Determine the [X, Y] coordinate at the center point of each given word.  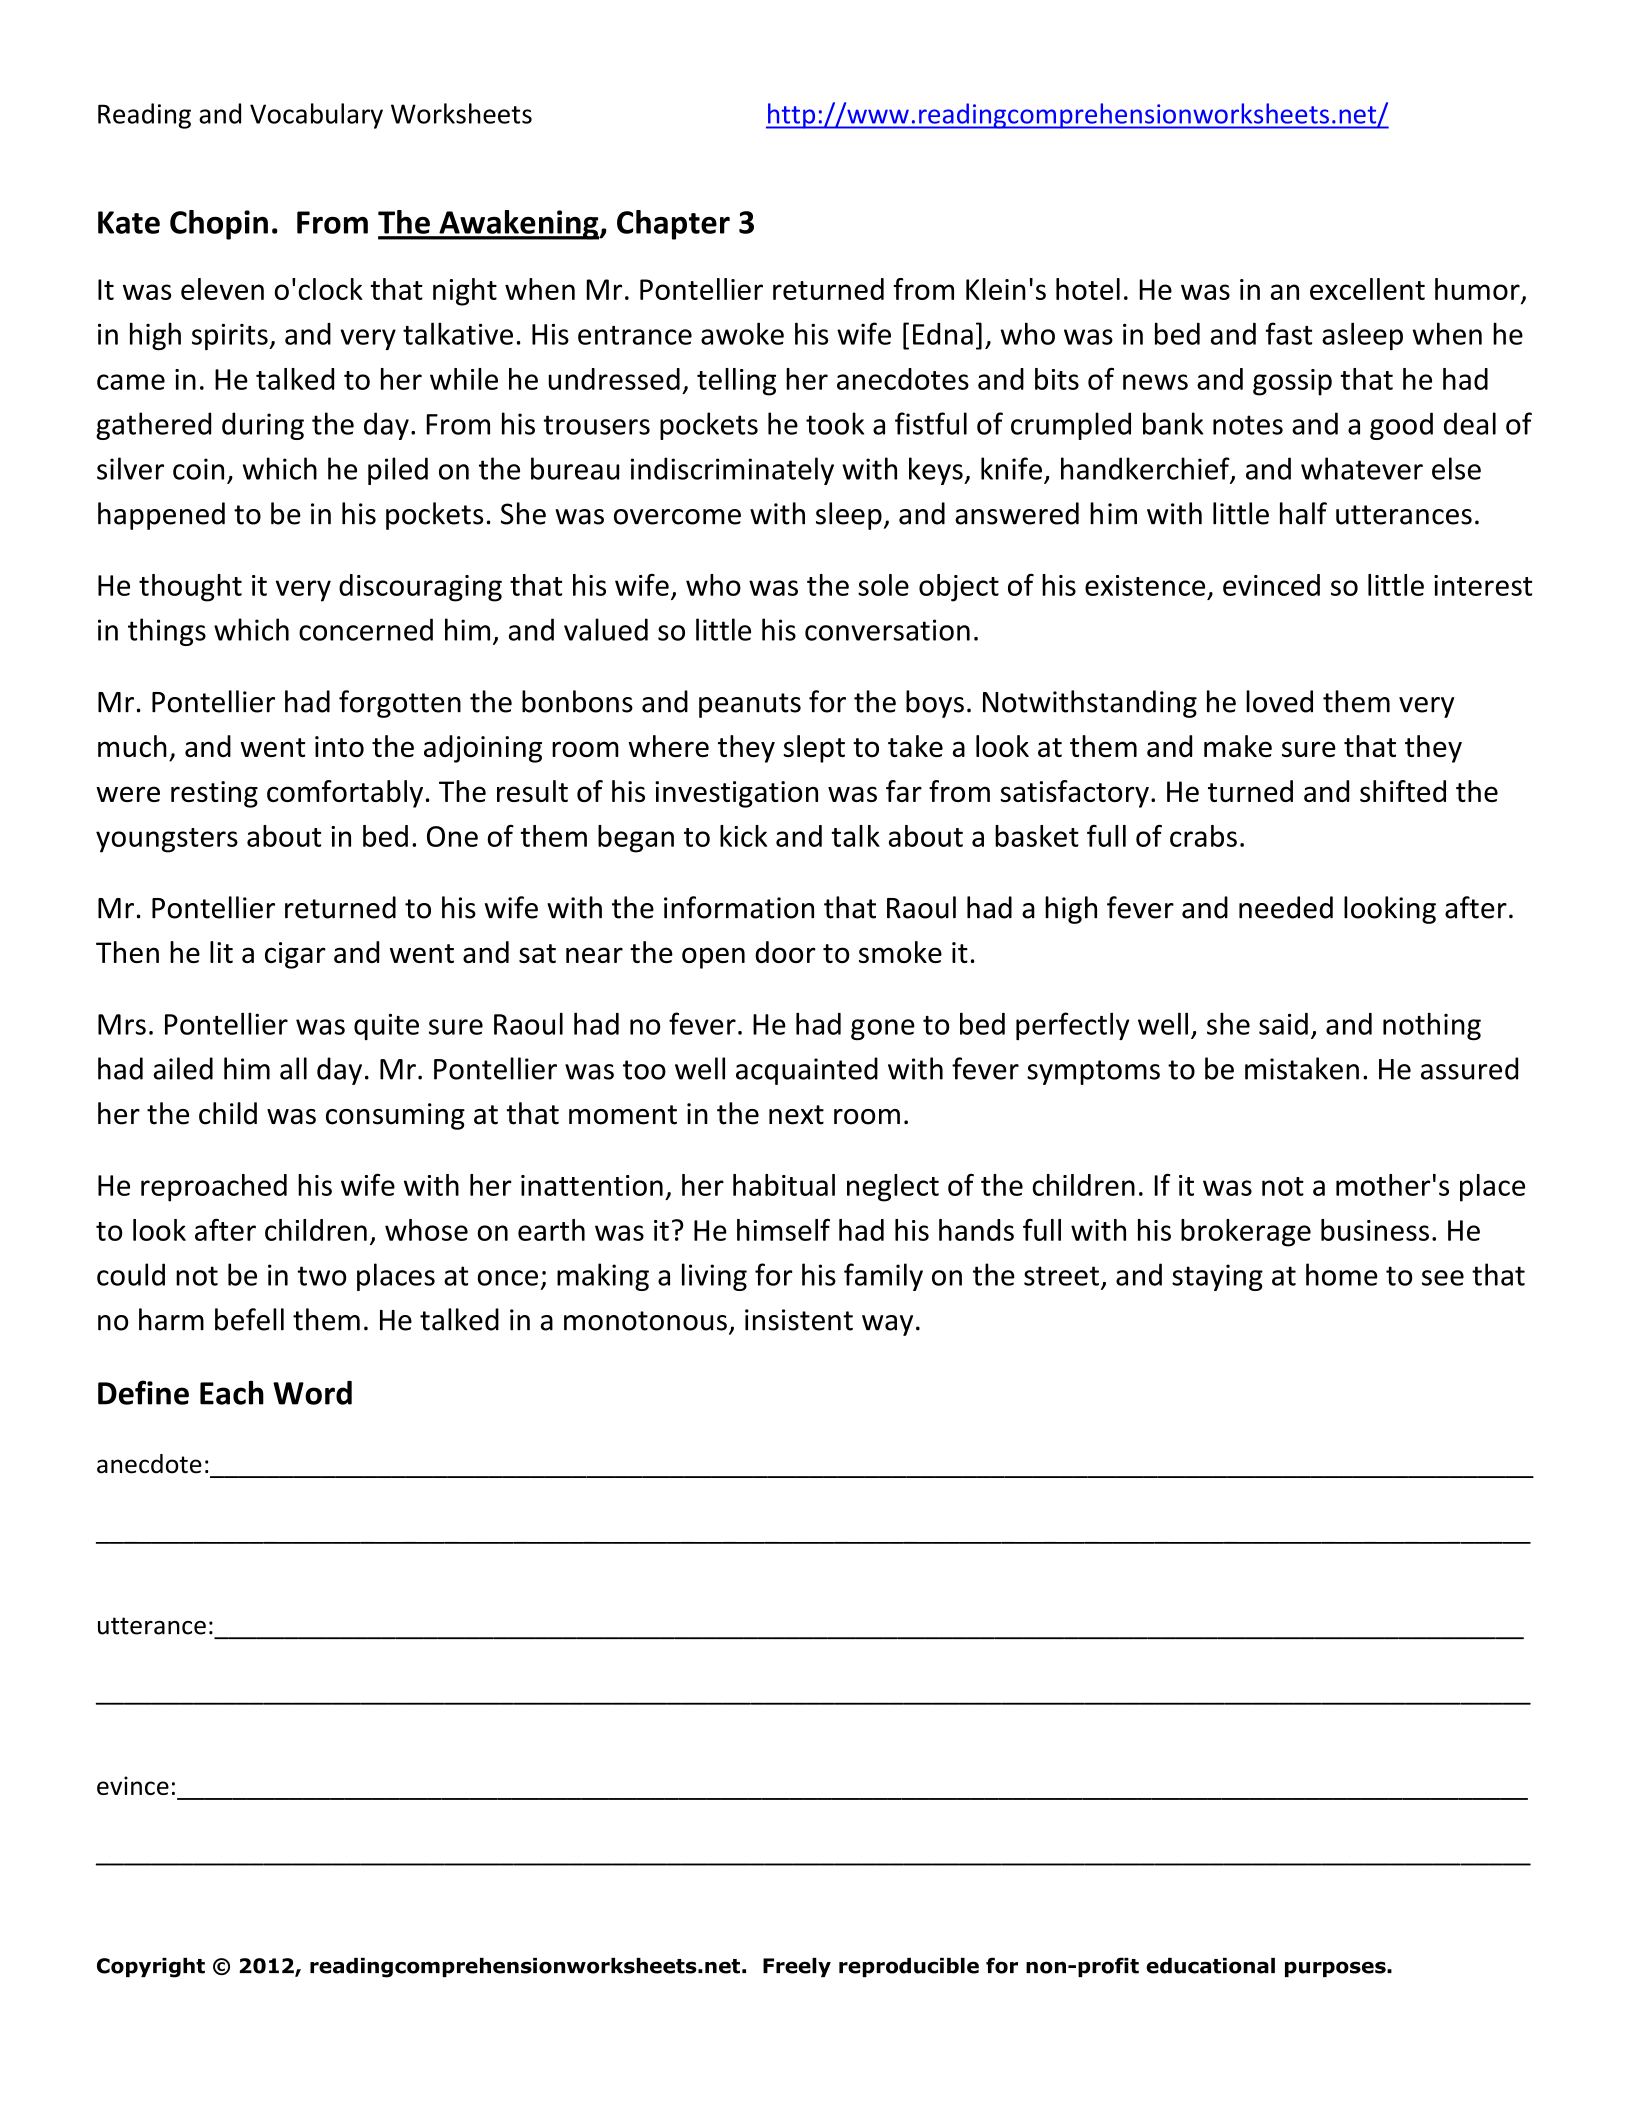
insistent [799, 1320]
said [1283, 1024]
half [1303, 513]
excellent [1367, 289]
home [1342, 1274]
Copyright [151, 1968]
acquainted [807, 1071]
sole [883, 585]
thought [190, 588]
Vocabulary [316, 116]
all [293, 1068]
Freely [797, 1967]
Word [312, 1393]
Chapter [673, 225]
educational [1210, 1966]
